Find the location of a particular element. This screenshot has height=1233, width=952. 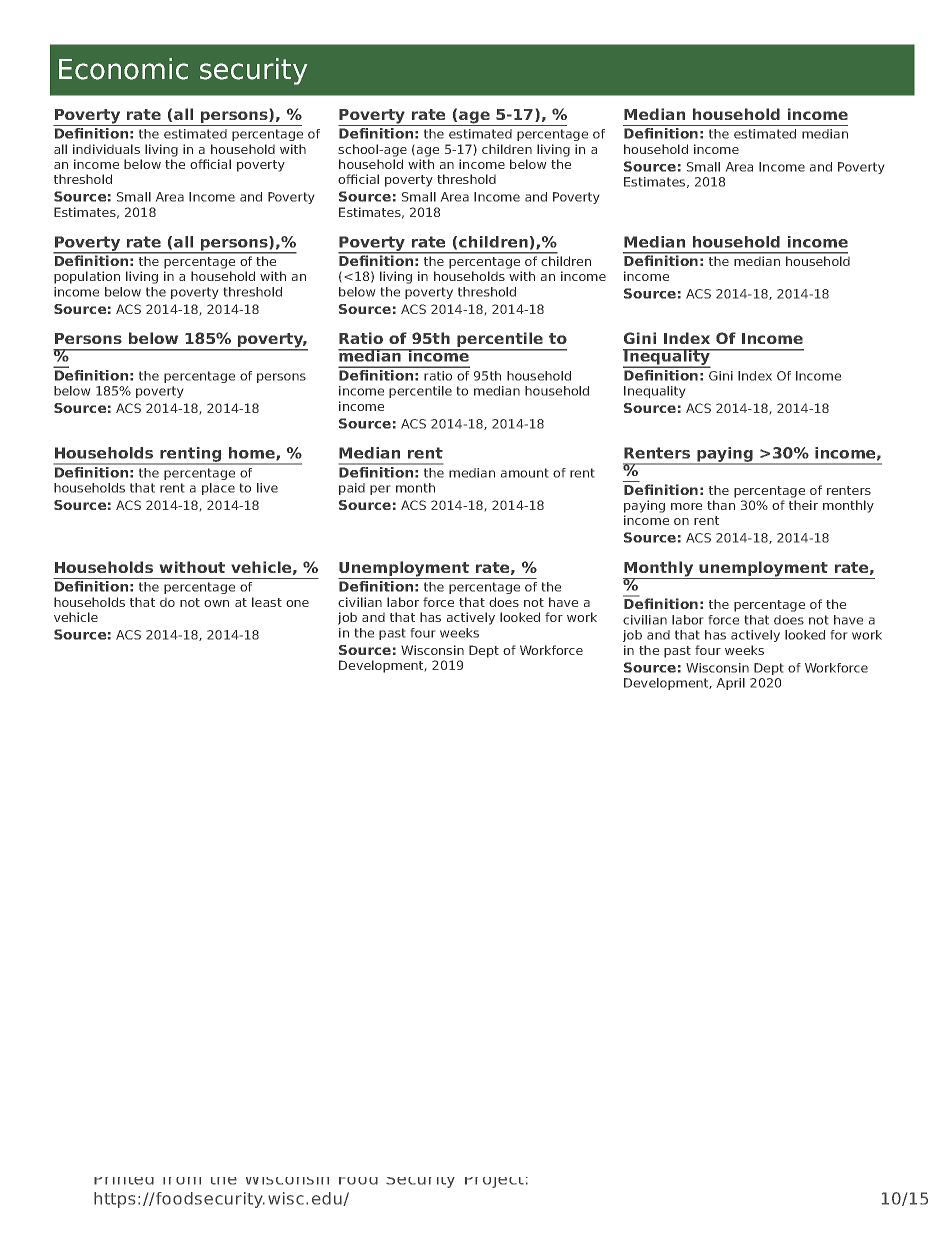

their is located at coordinates (803, 505).
